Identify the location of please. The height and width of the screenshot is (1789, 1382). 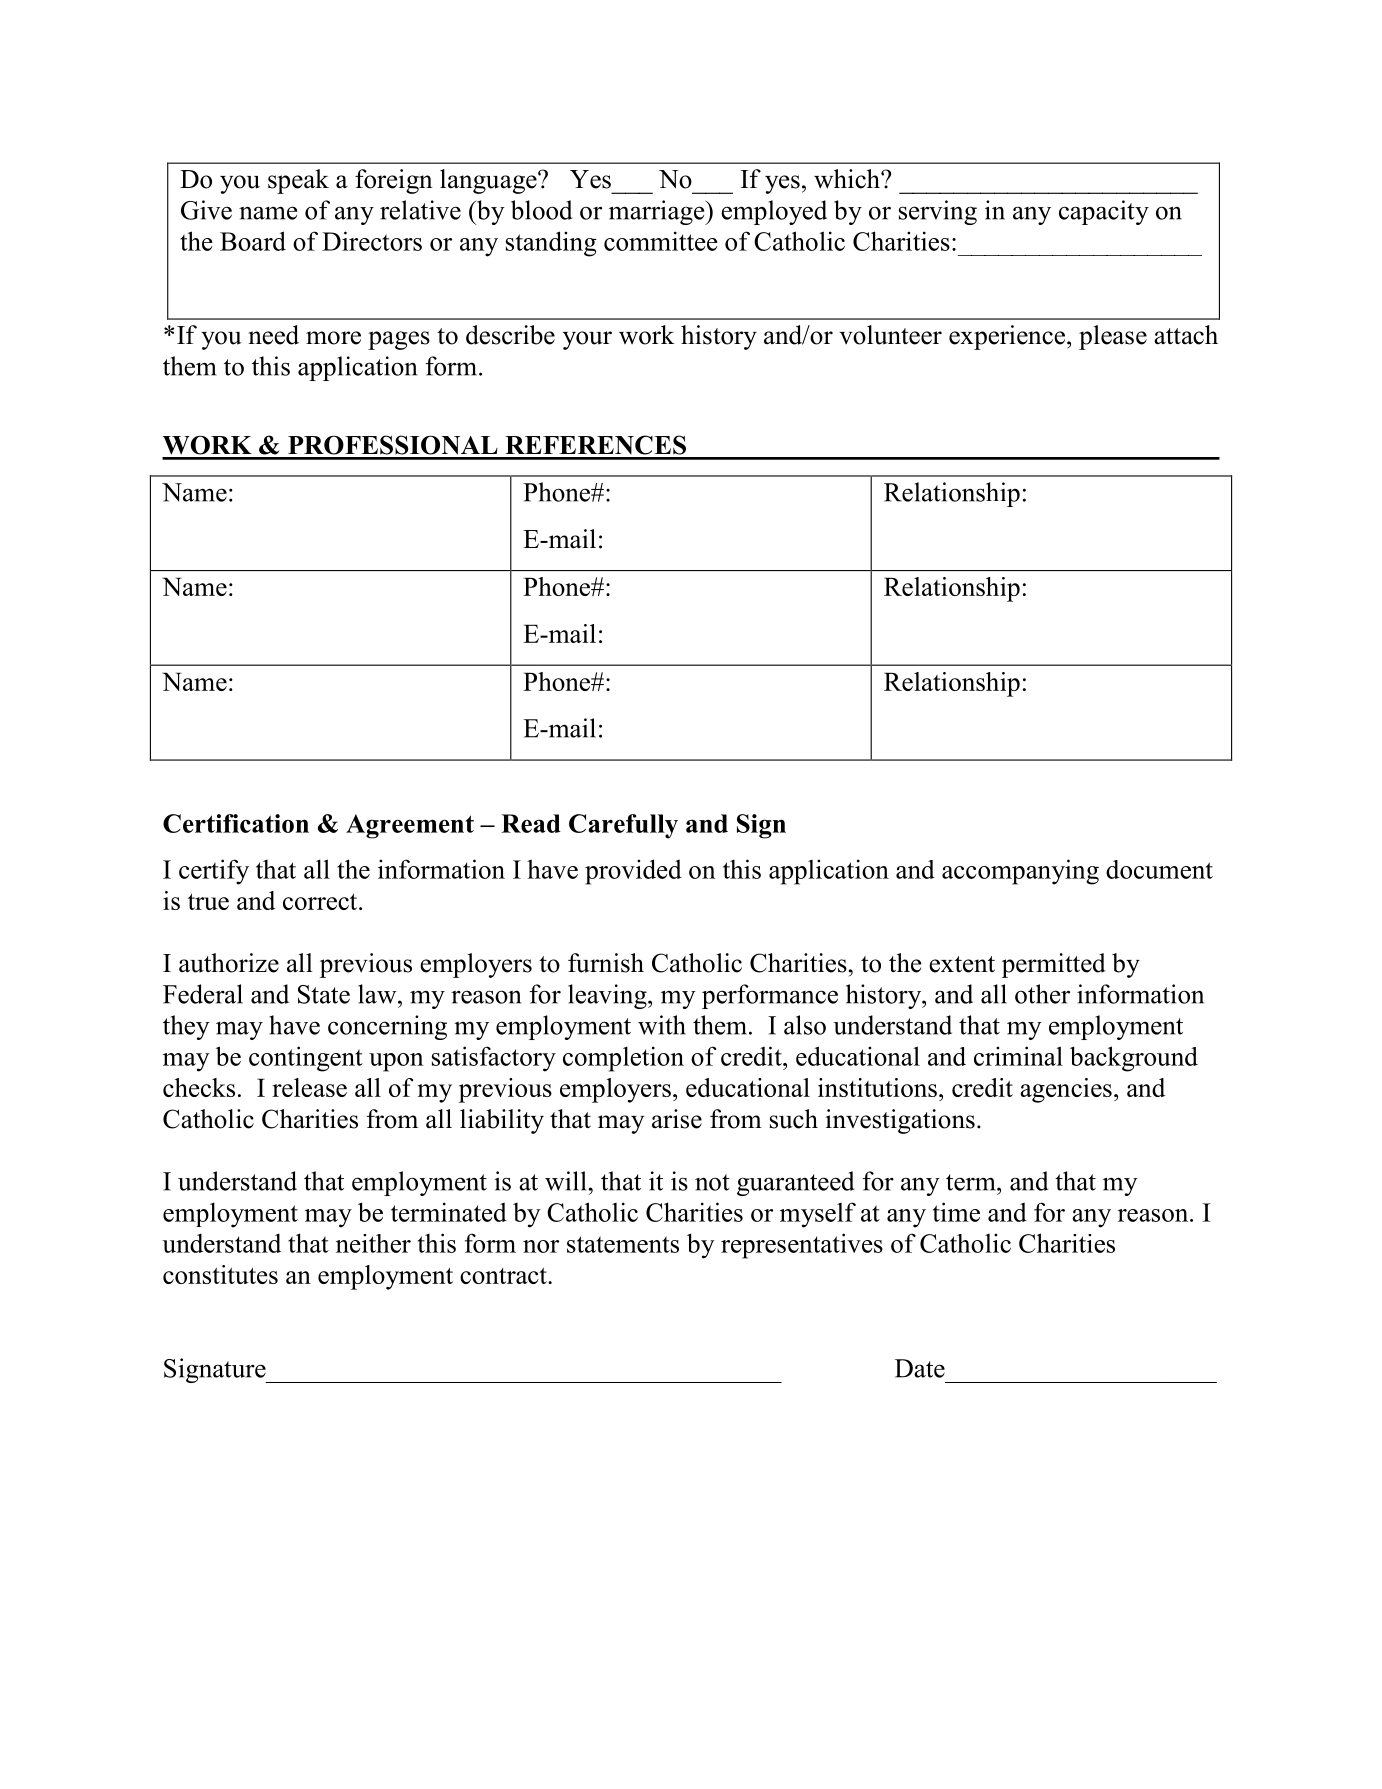
(1113, 337).
